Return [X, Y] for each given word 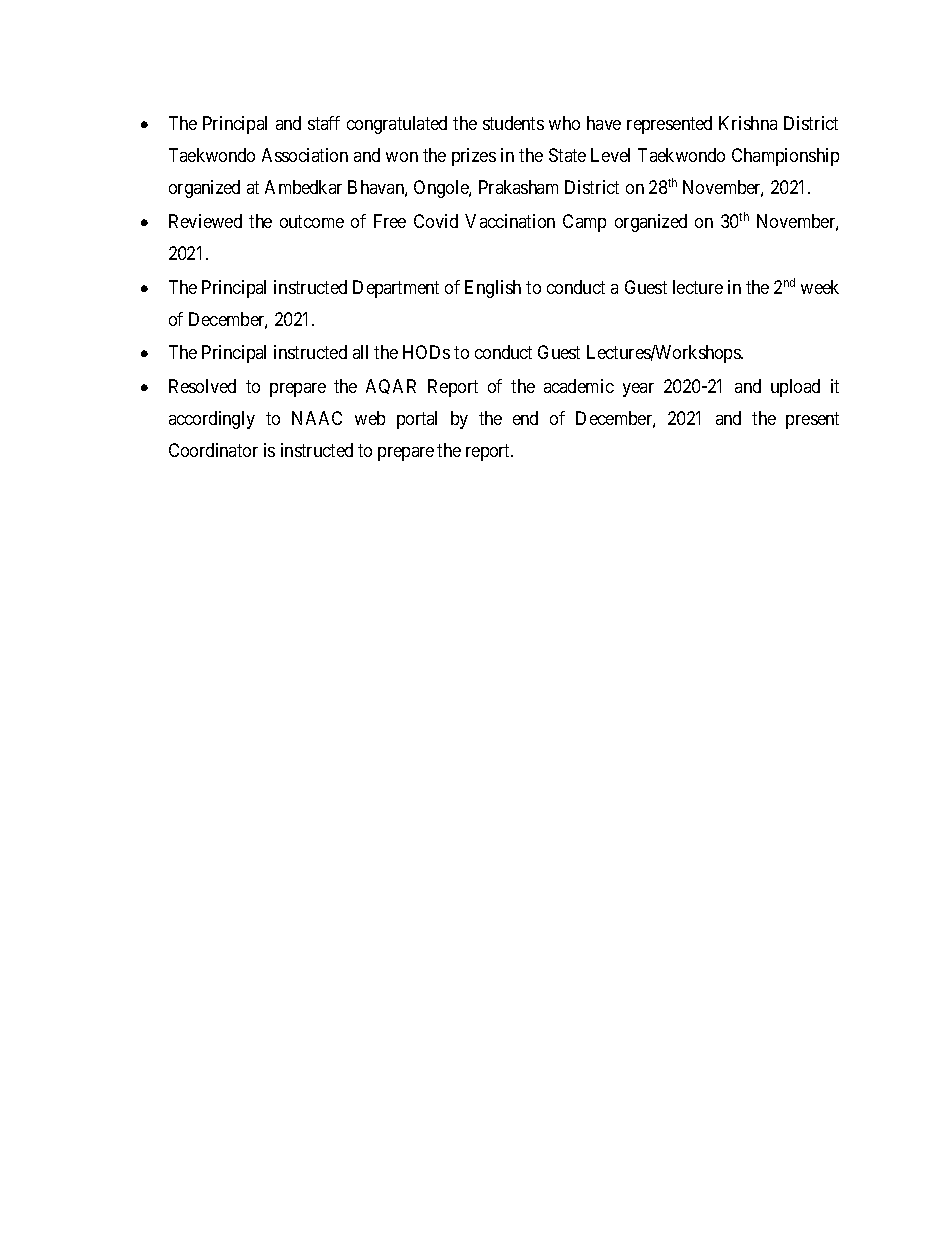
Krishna [748, 123]
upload [795, 388]
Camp [584, 223]
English [493, 289]
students [513, 123]
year [638, 390]
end [525, 418]
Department [396, 289]
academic [579, 386]
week [820, 287]
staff [324, 123]
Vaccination [510, 221]
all [360, 352]
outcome [312, 221]
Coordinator [213, 450]
